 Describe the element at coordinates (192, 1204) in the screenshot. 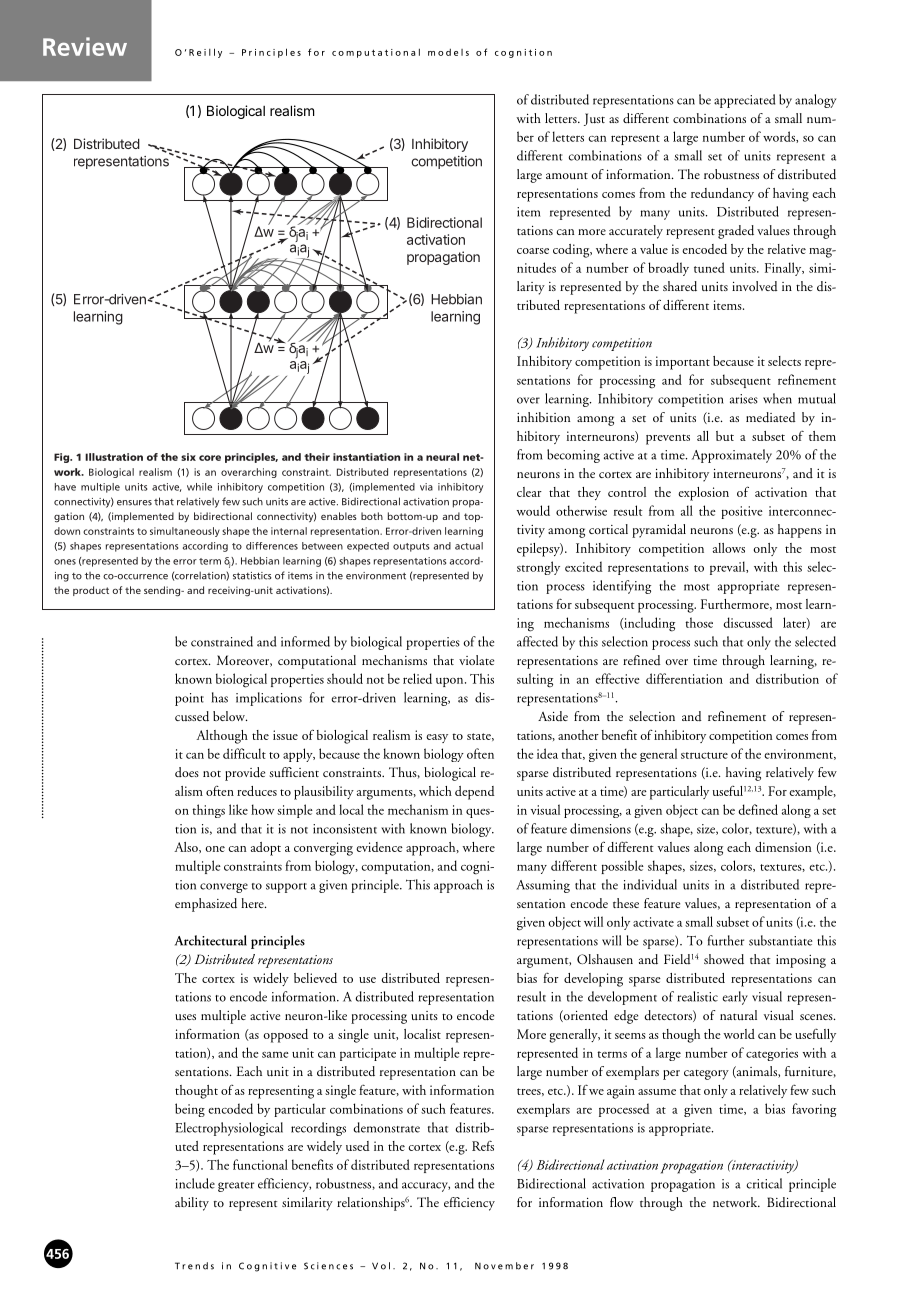

I see `ability` at that location.
